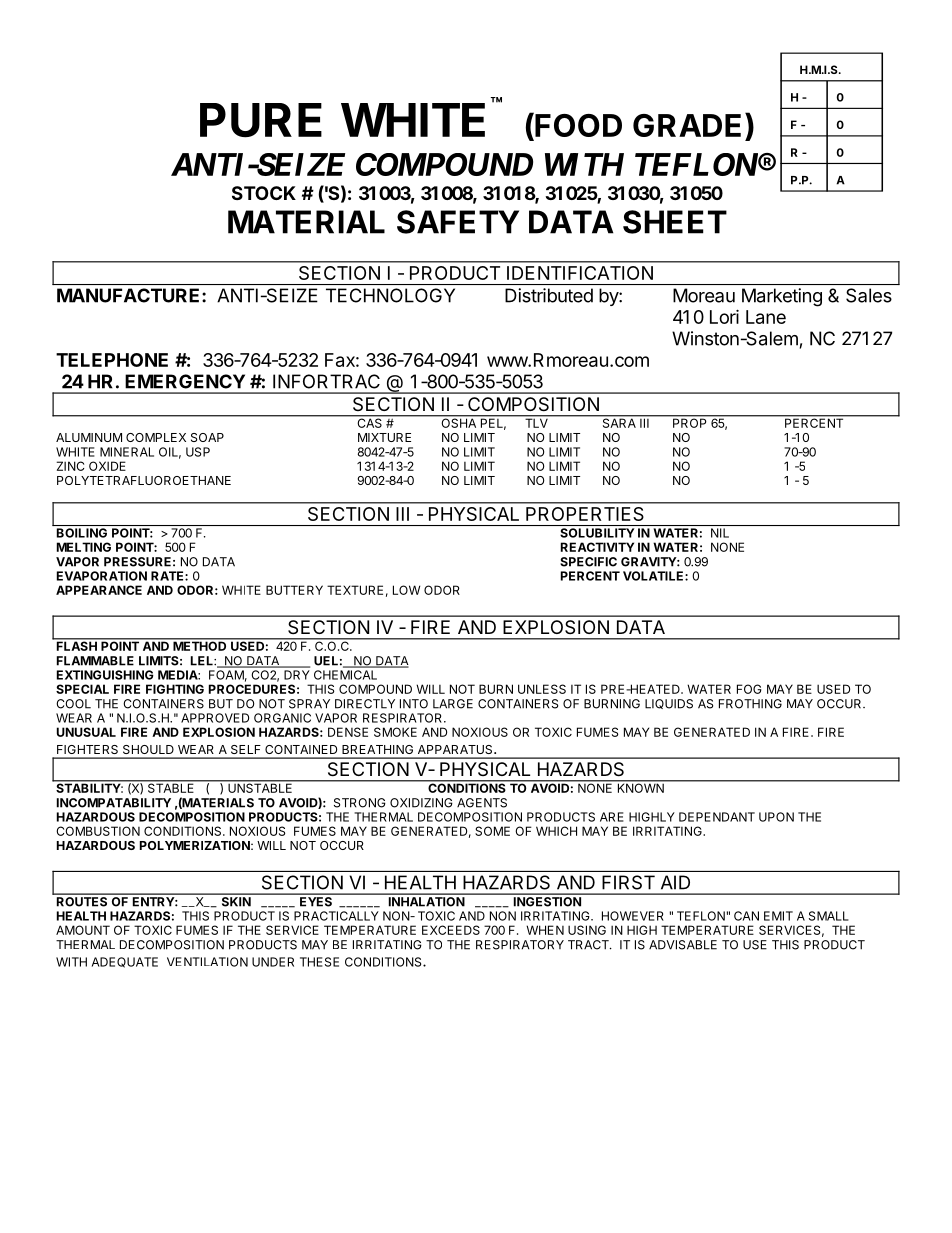  What do you see at coordinates (766, 317) in the screenshot?
I see `Lane` at bounding box center [766, 317].
